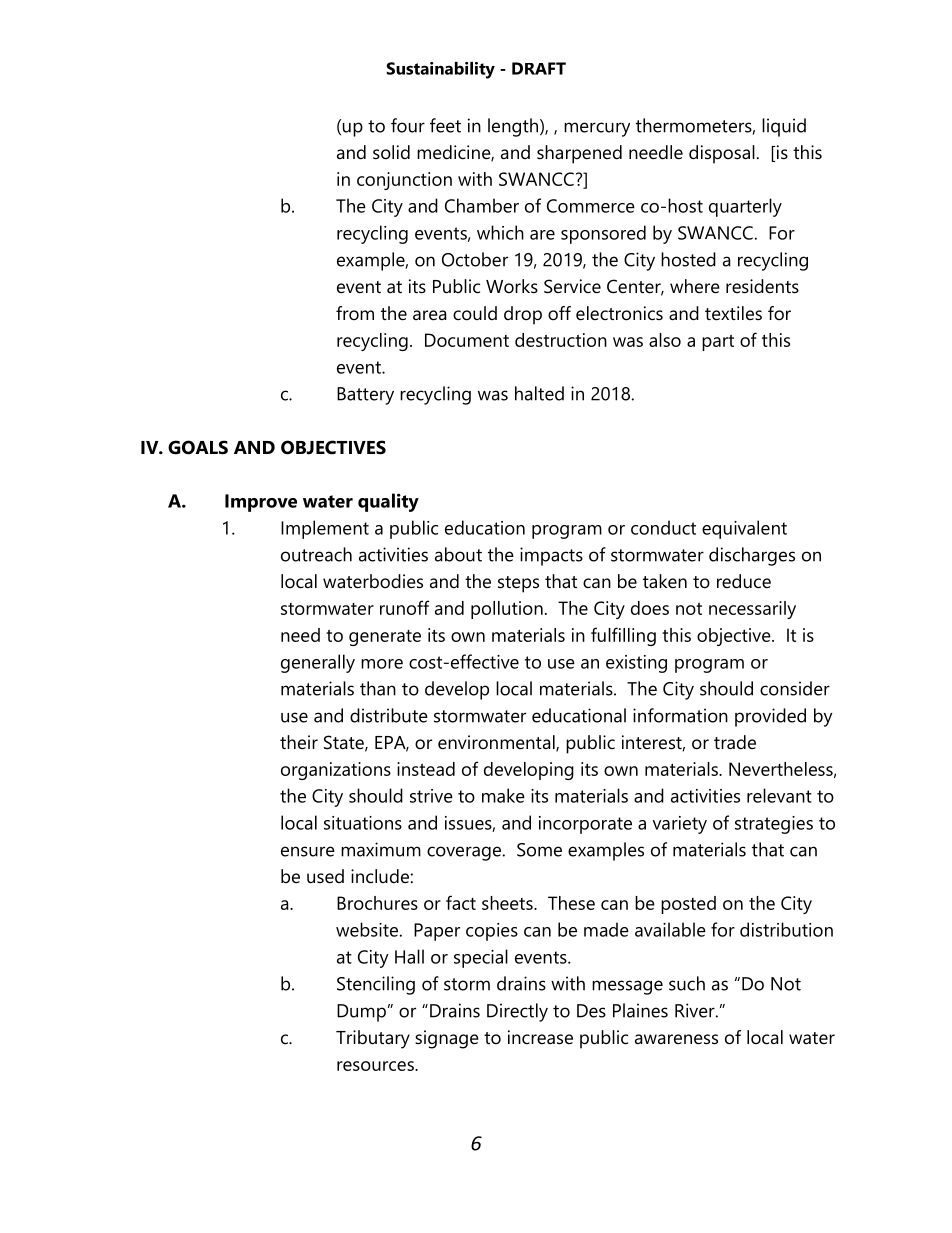 This document has height=1233, width=952. What do you see at coordinates (391, 152) in the document?
I see `solid` at bounding box center [391, 152].
